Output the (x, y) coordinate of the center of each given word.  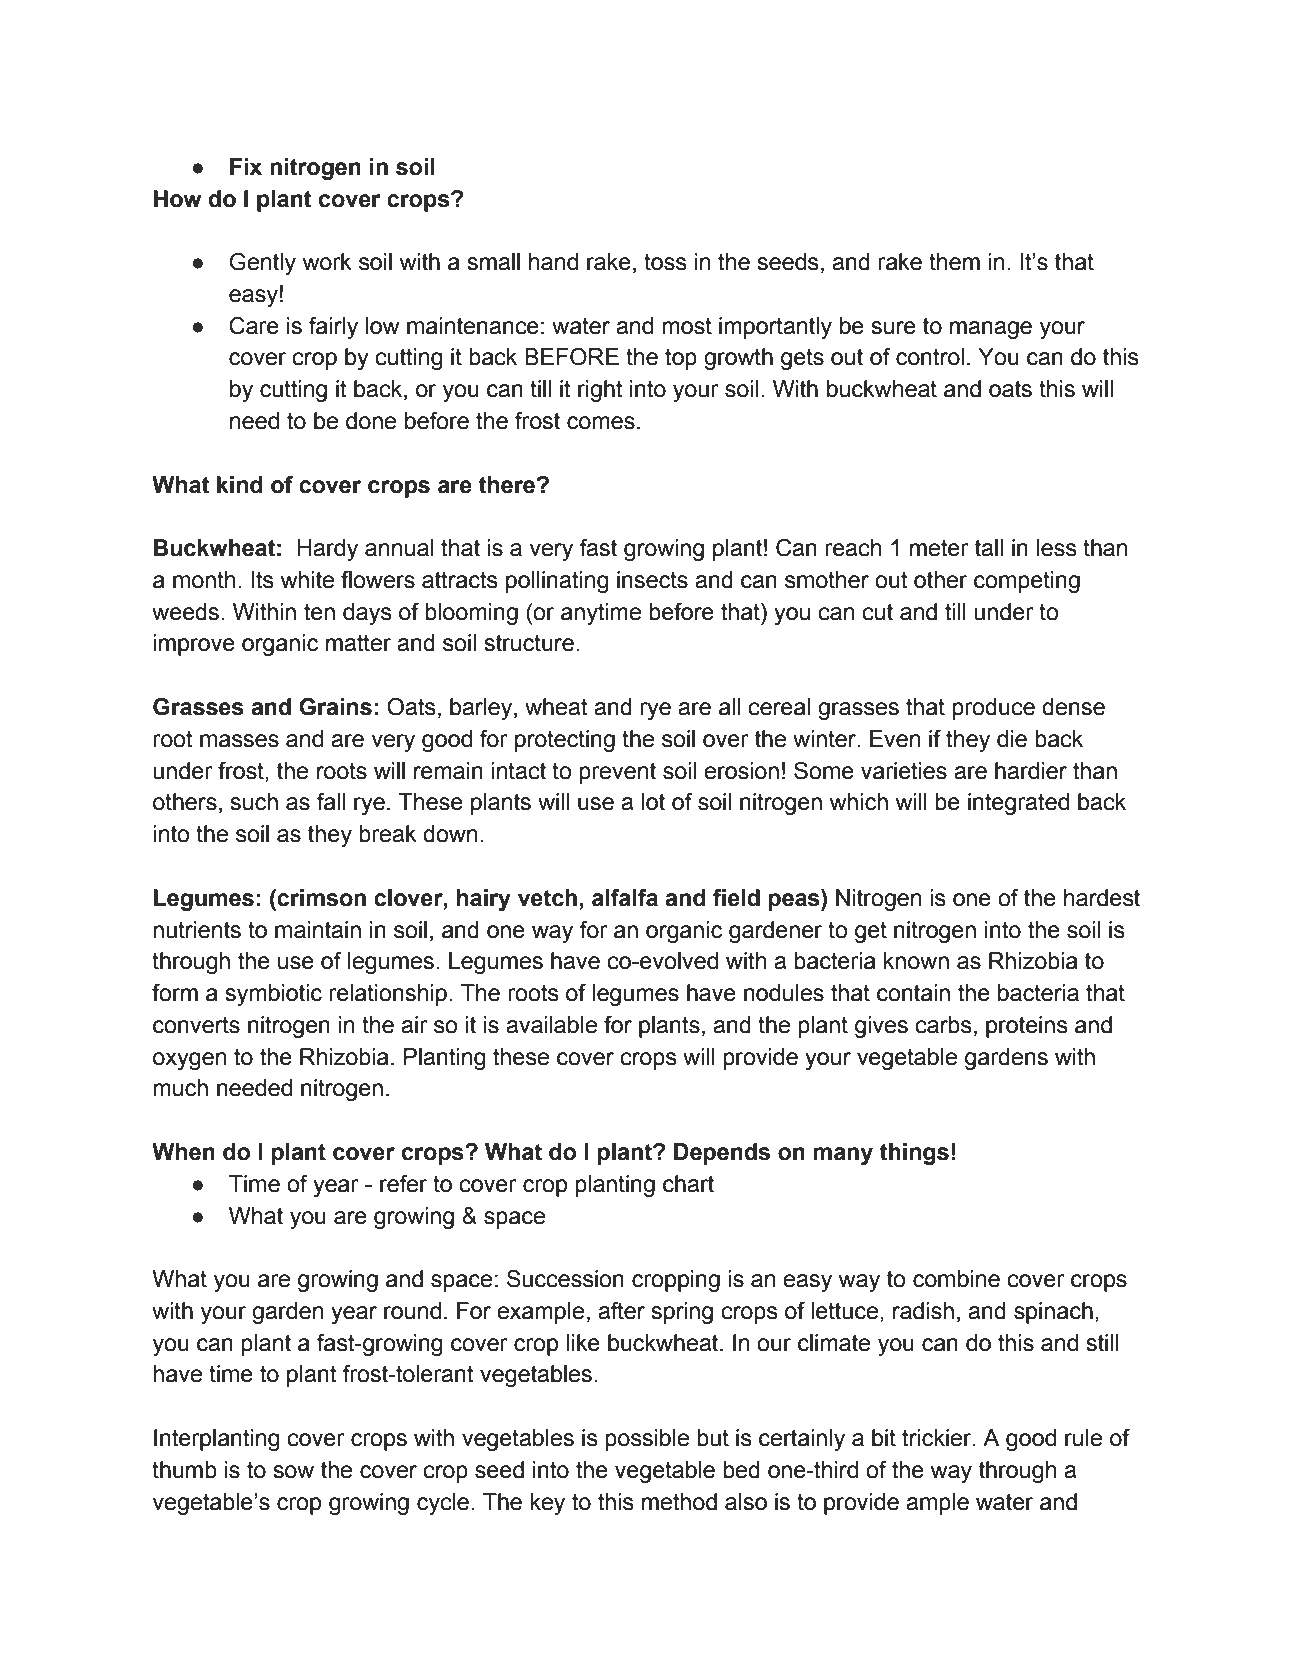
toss (665, 262)
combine (956, 1279)
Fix (246, 166)
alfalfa (625, 898)
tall (989, 548)
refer (403, 1184)
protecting (565, 741)
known (916, 961)
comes (601, 423)
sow (293, 1472)
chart (688, 1184)
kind (240, 485)
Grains (335, 707)
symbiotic (273, 995)
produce (993, 709)
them (954, 262)
